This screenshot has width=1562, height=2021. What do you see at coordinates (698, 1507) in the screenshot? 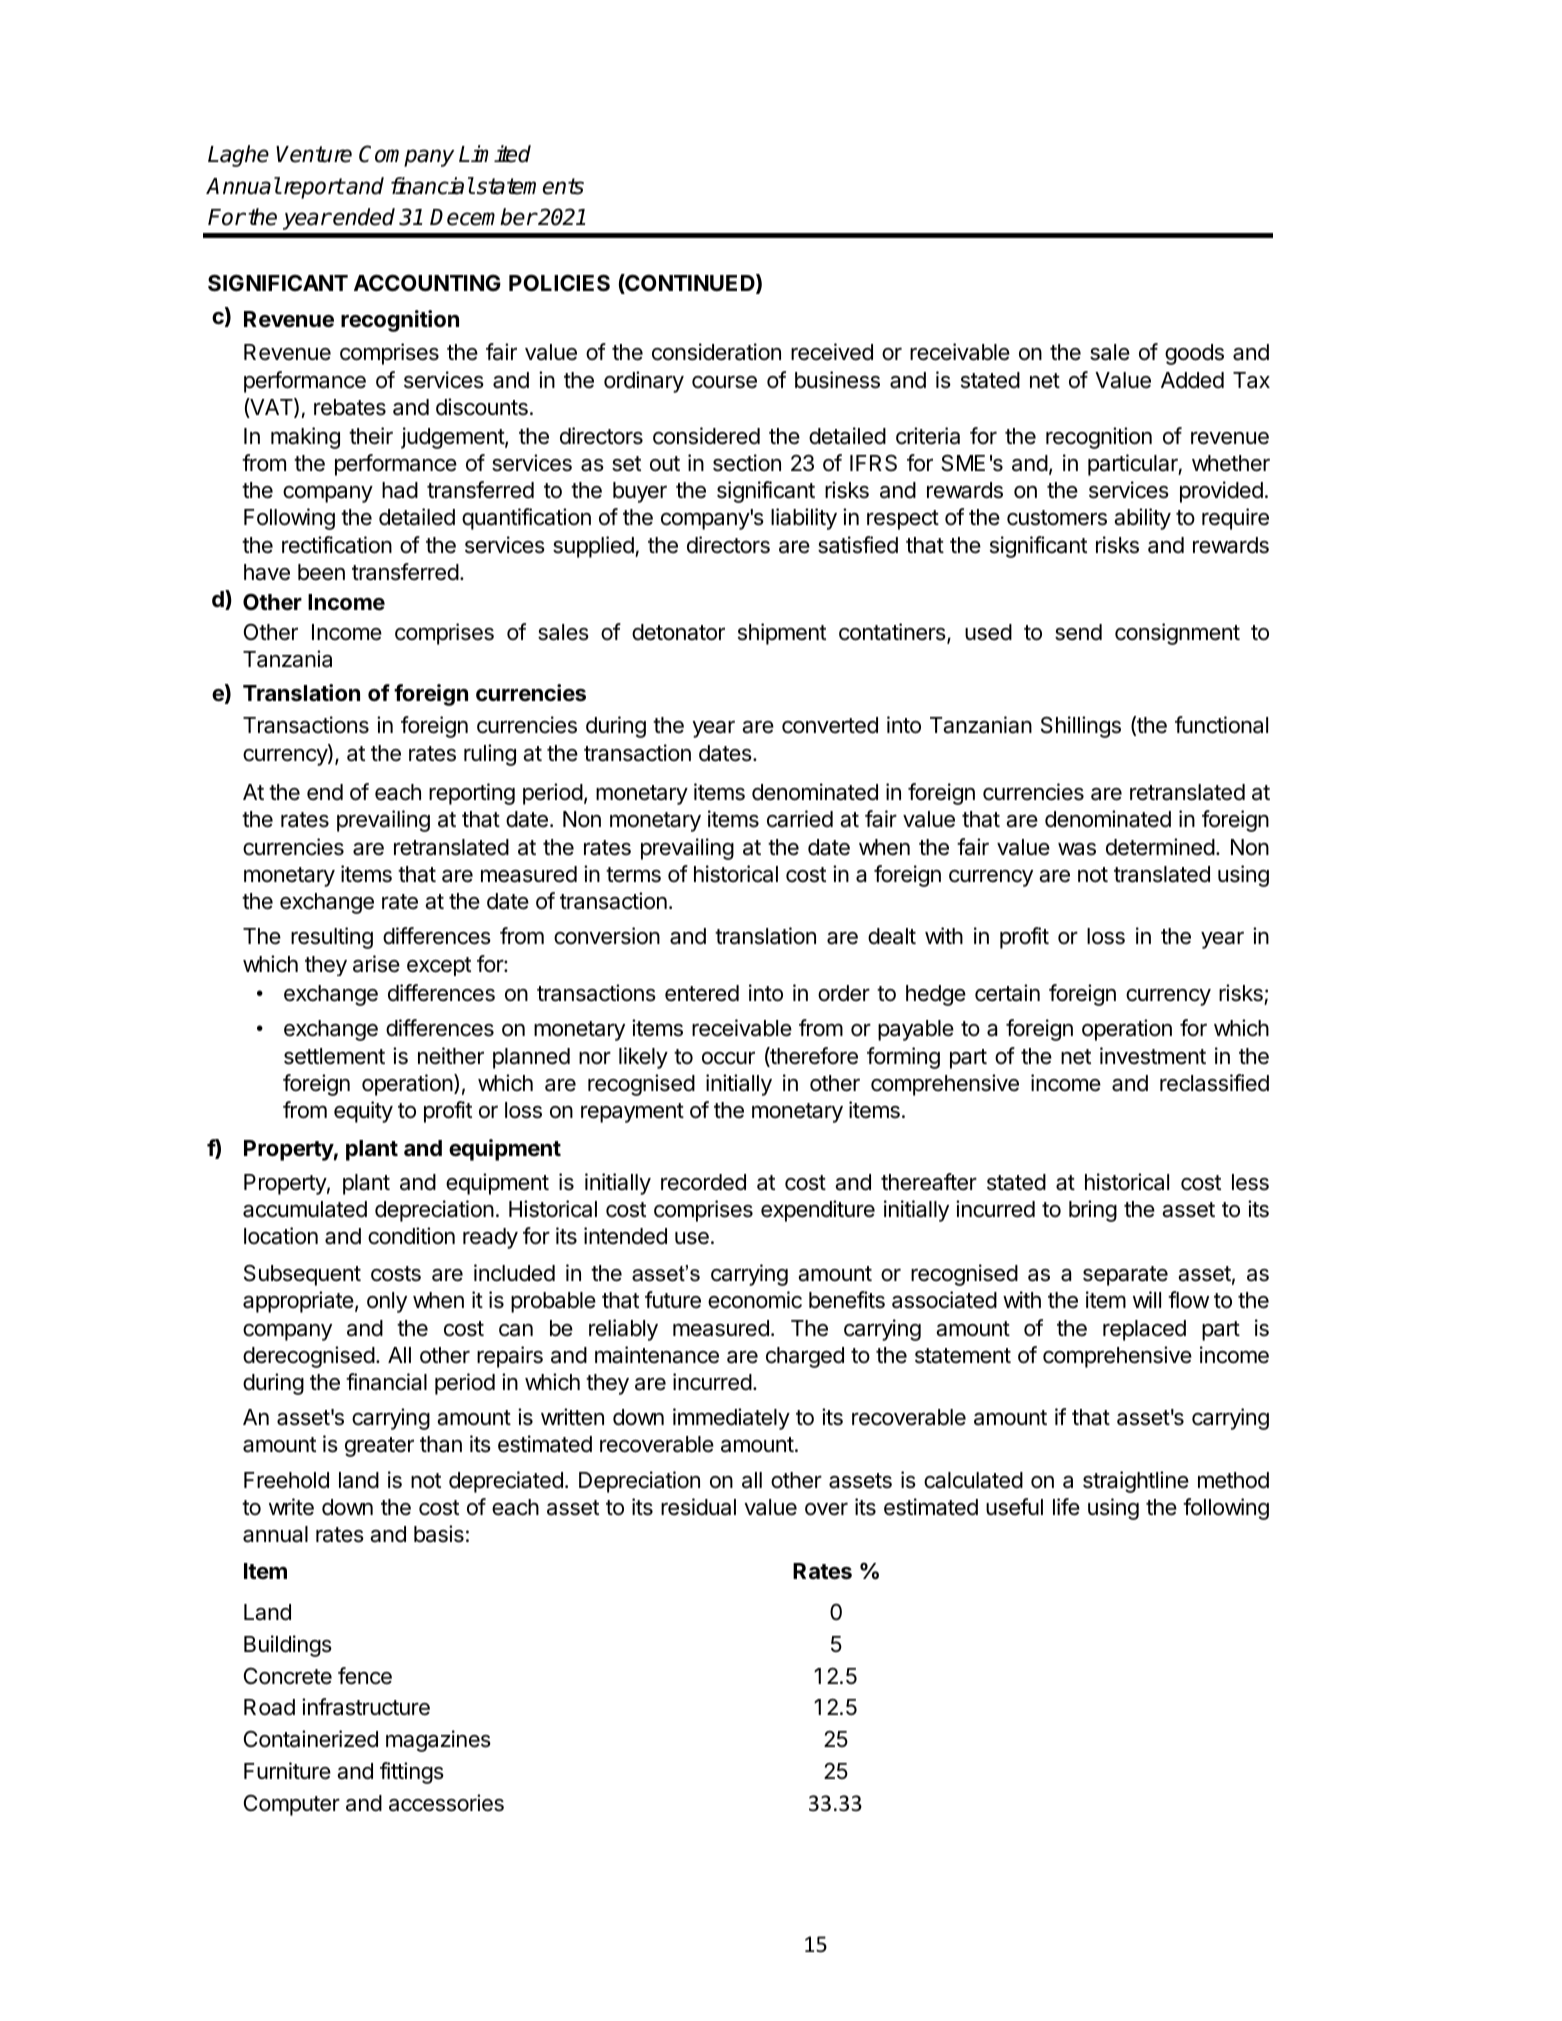
I see `residual` at bounding box center [698, 1507].
